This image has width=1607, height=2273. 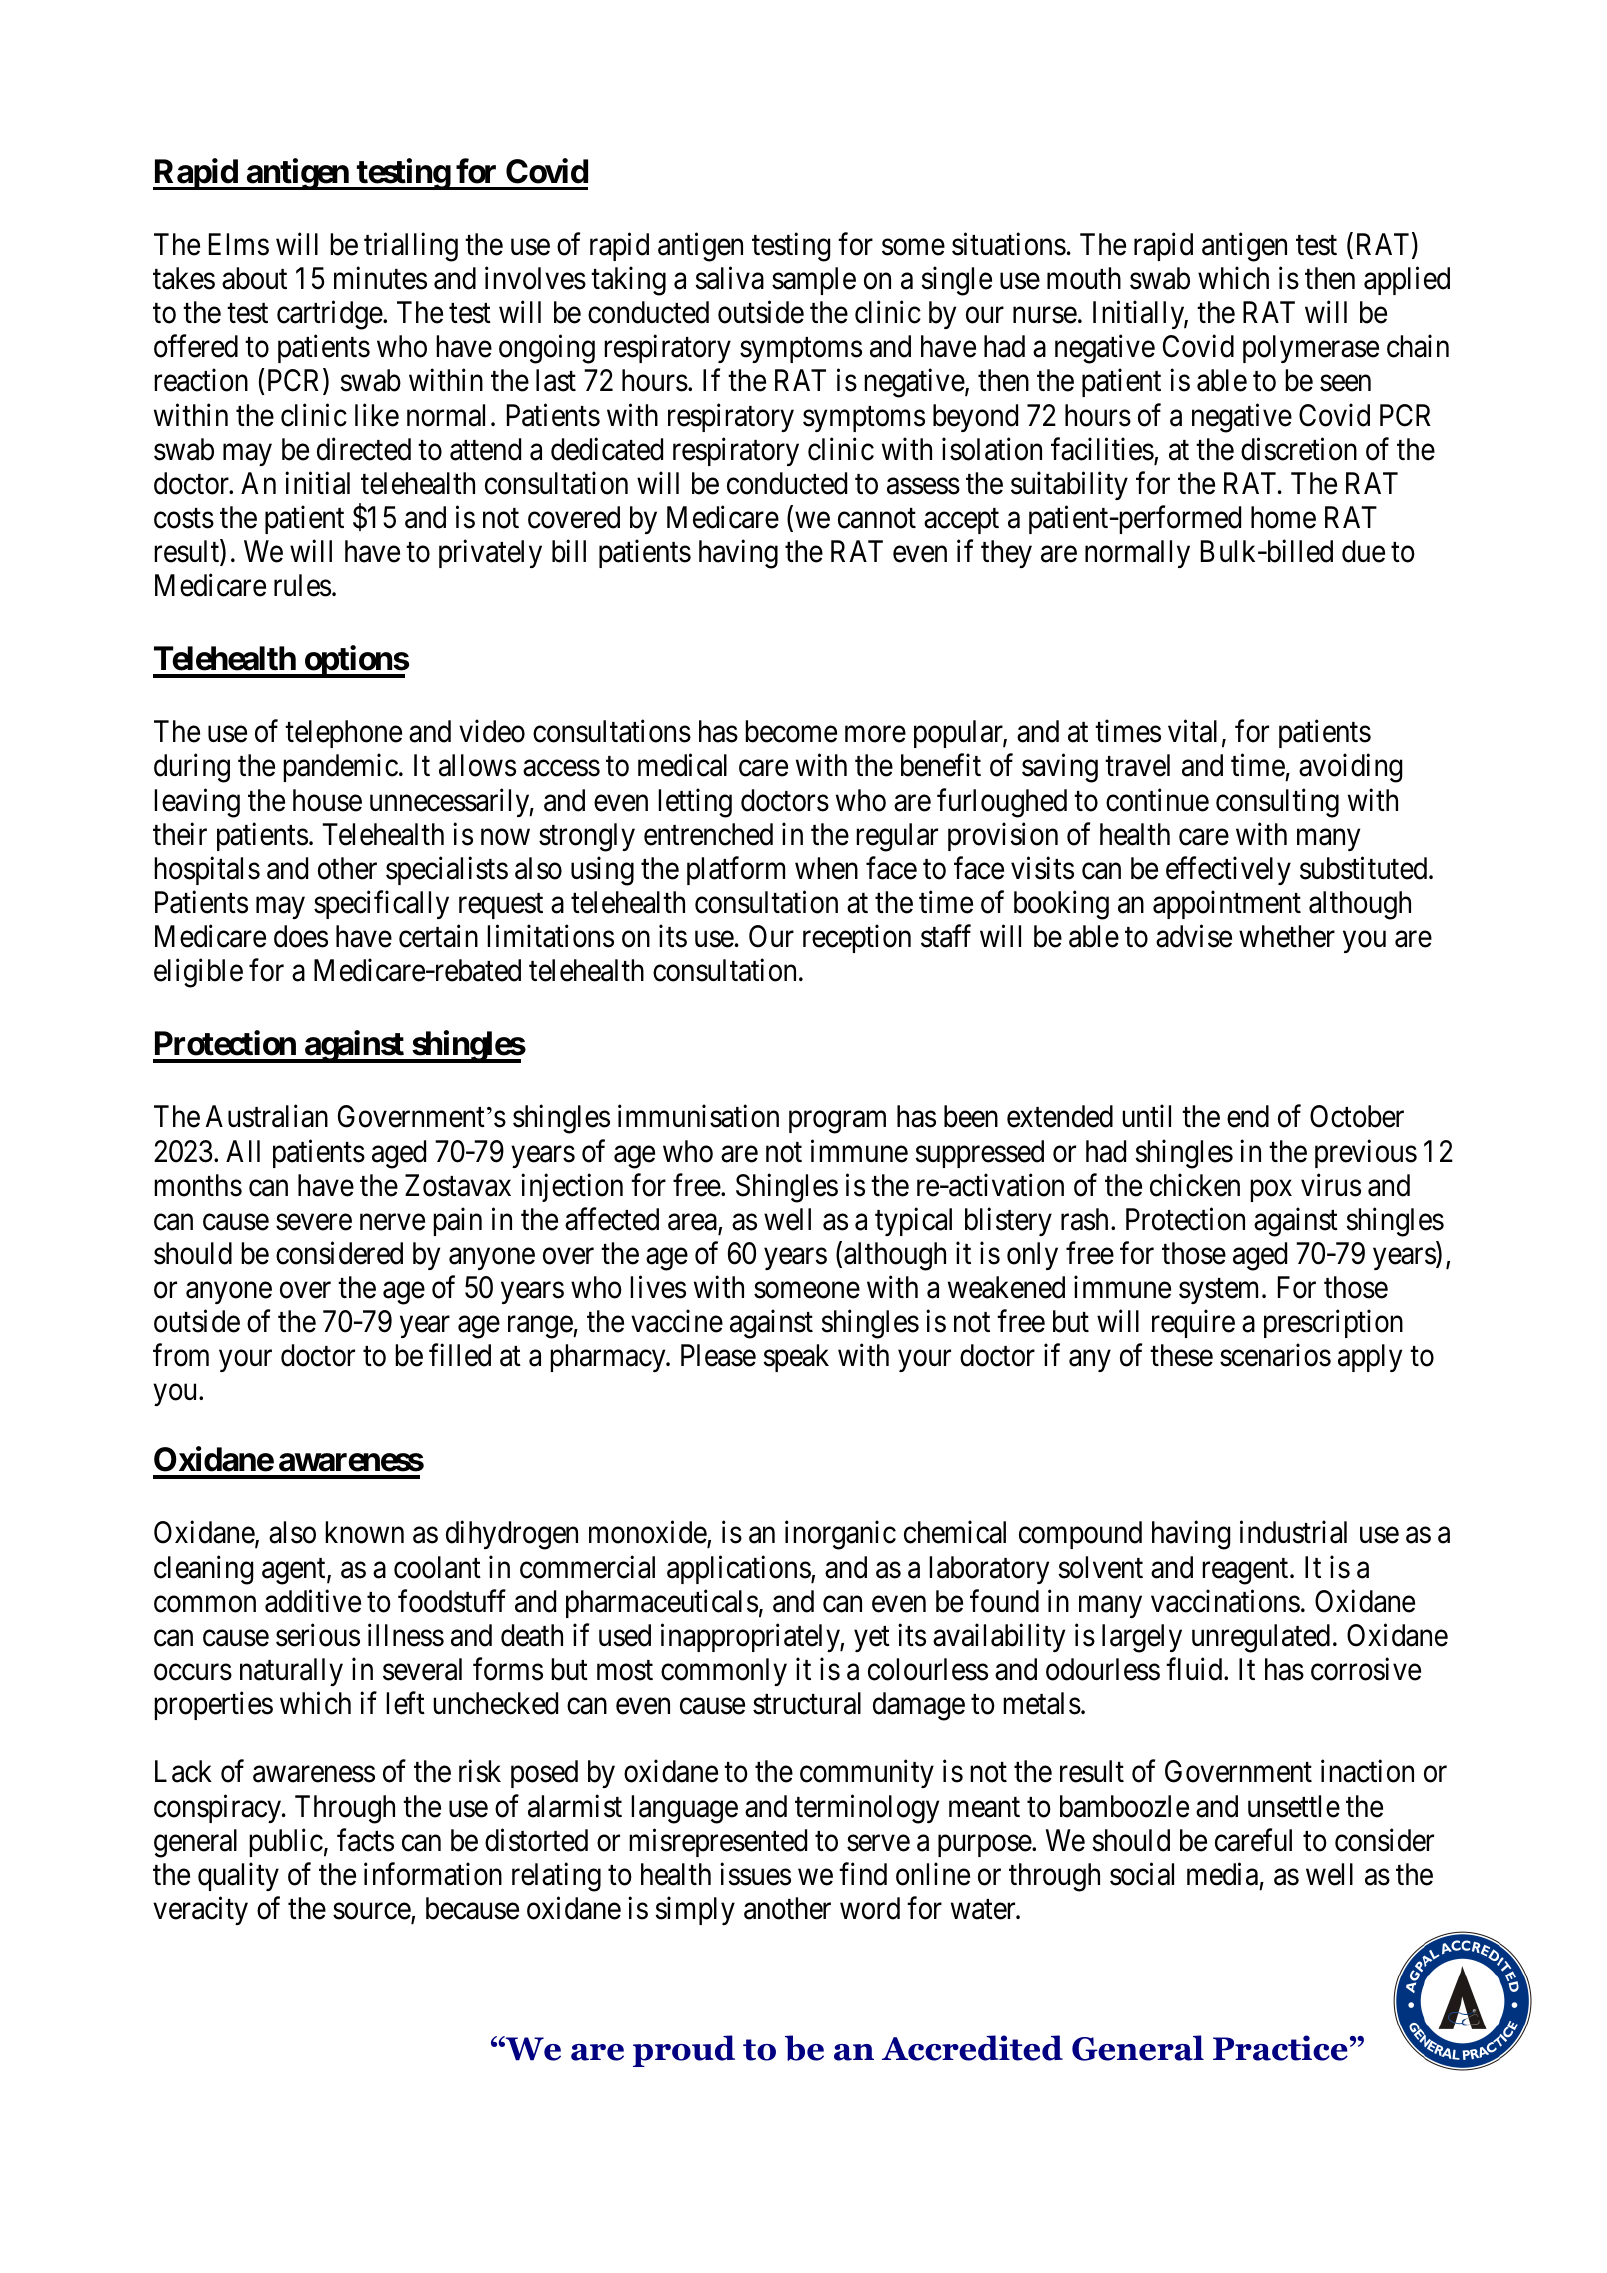 I want to click on structural, so click(x=807, y=1703).
